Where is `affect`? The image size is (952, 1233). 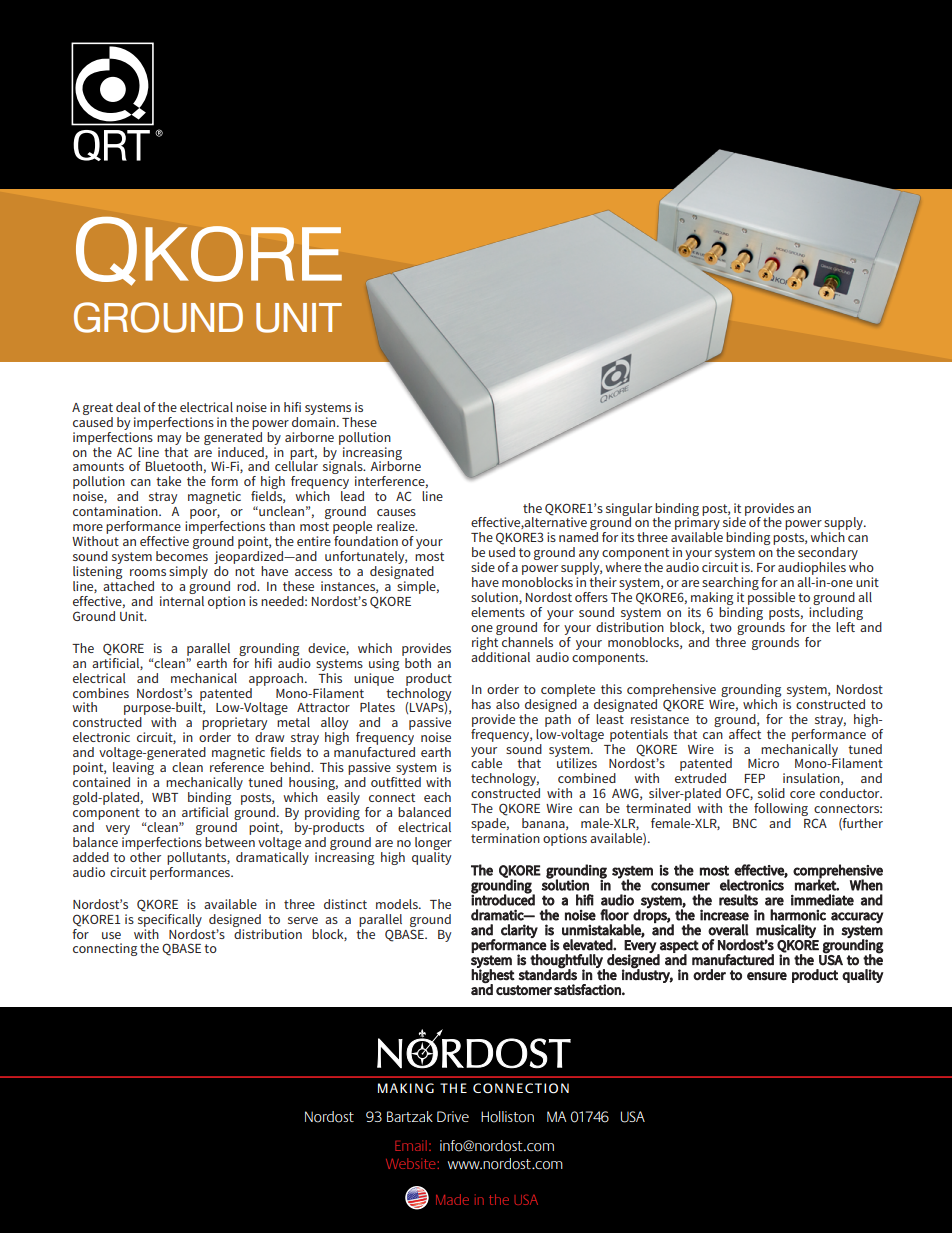 affect is located at coordinates (745, 734).
